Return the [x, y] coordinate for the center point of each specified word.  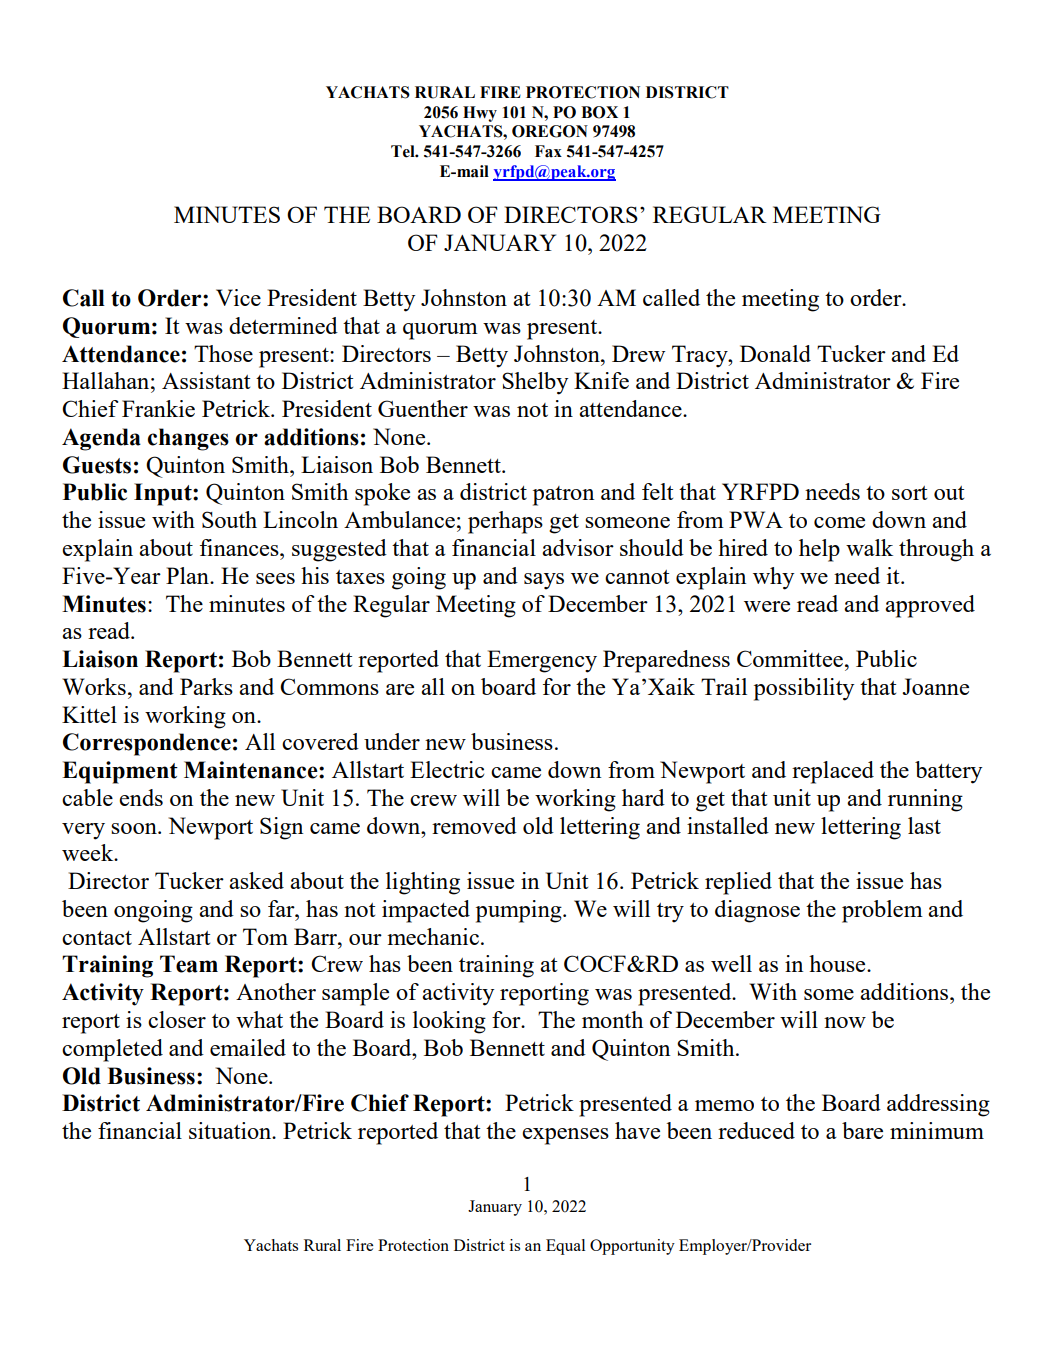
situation [231, 1130]
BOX [599, 112]
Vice [238, 297]
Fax [548, 151]
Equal [565, 1247]
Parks [206, 686]
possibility [804, 689]
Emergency [542, 661]
